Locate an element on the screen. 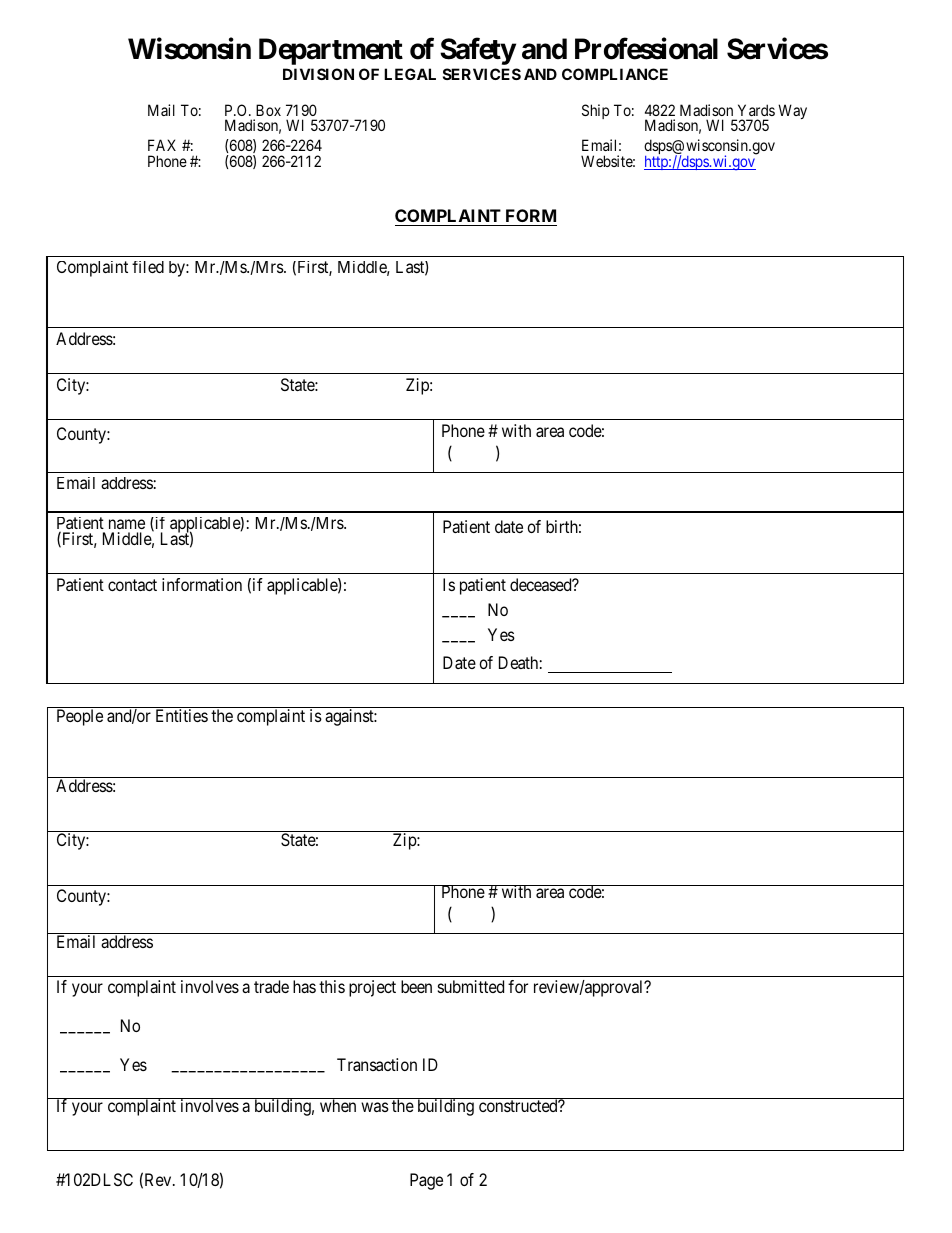 The image size is (952, 1233). when is located at coordinates (338, 1105).
